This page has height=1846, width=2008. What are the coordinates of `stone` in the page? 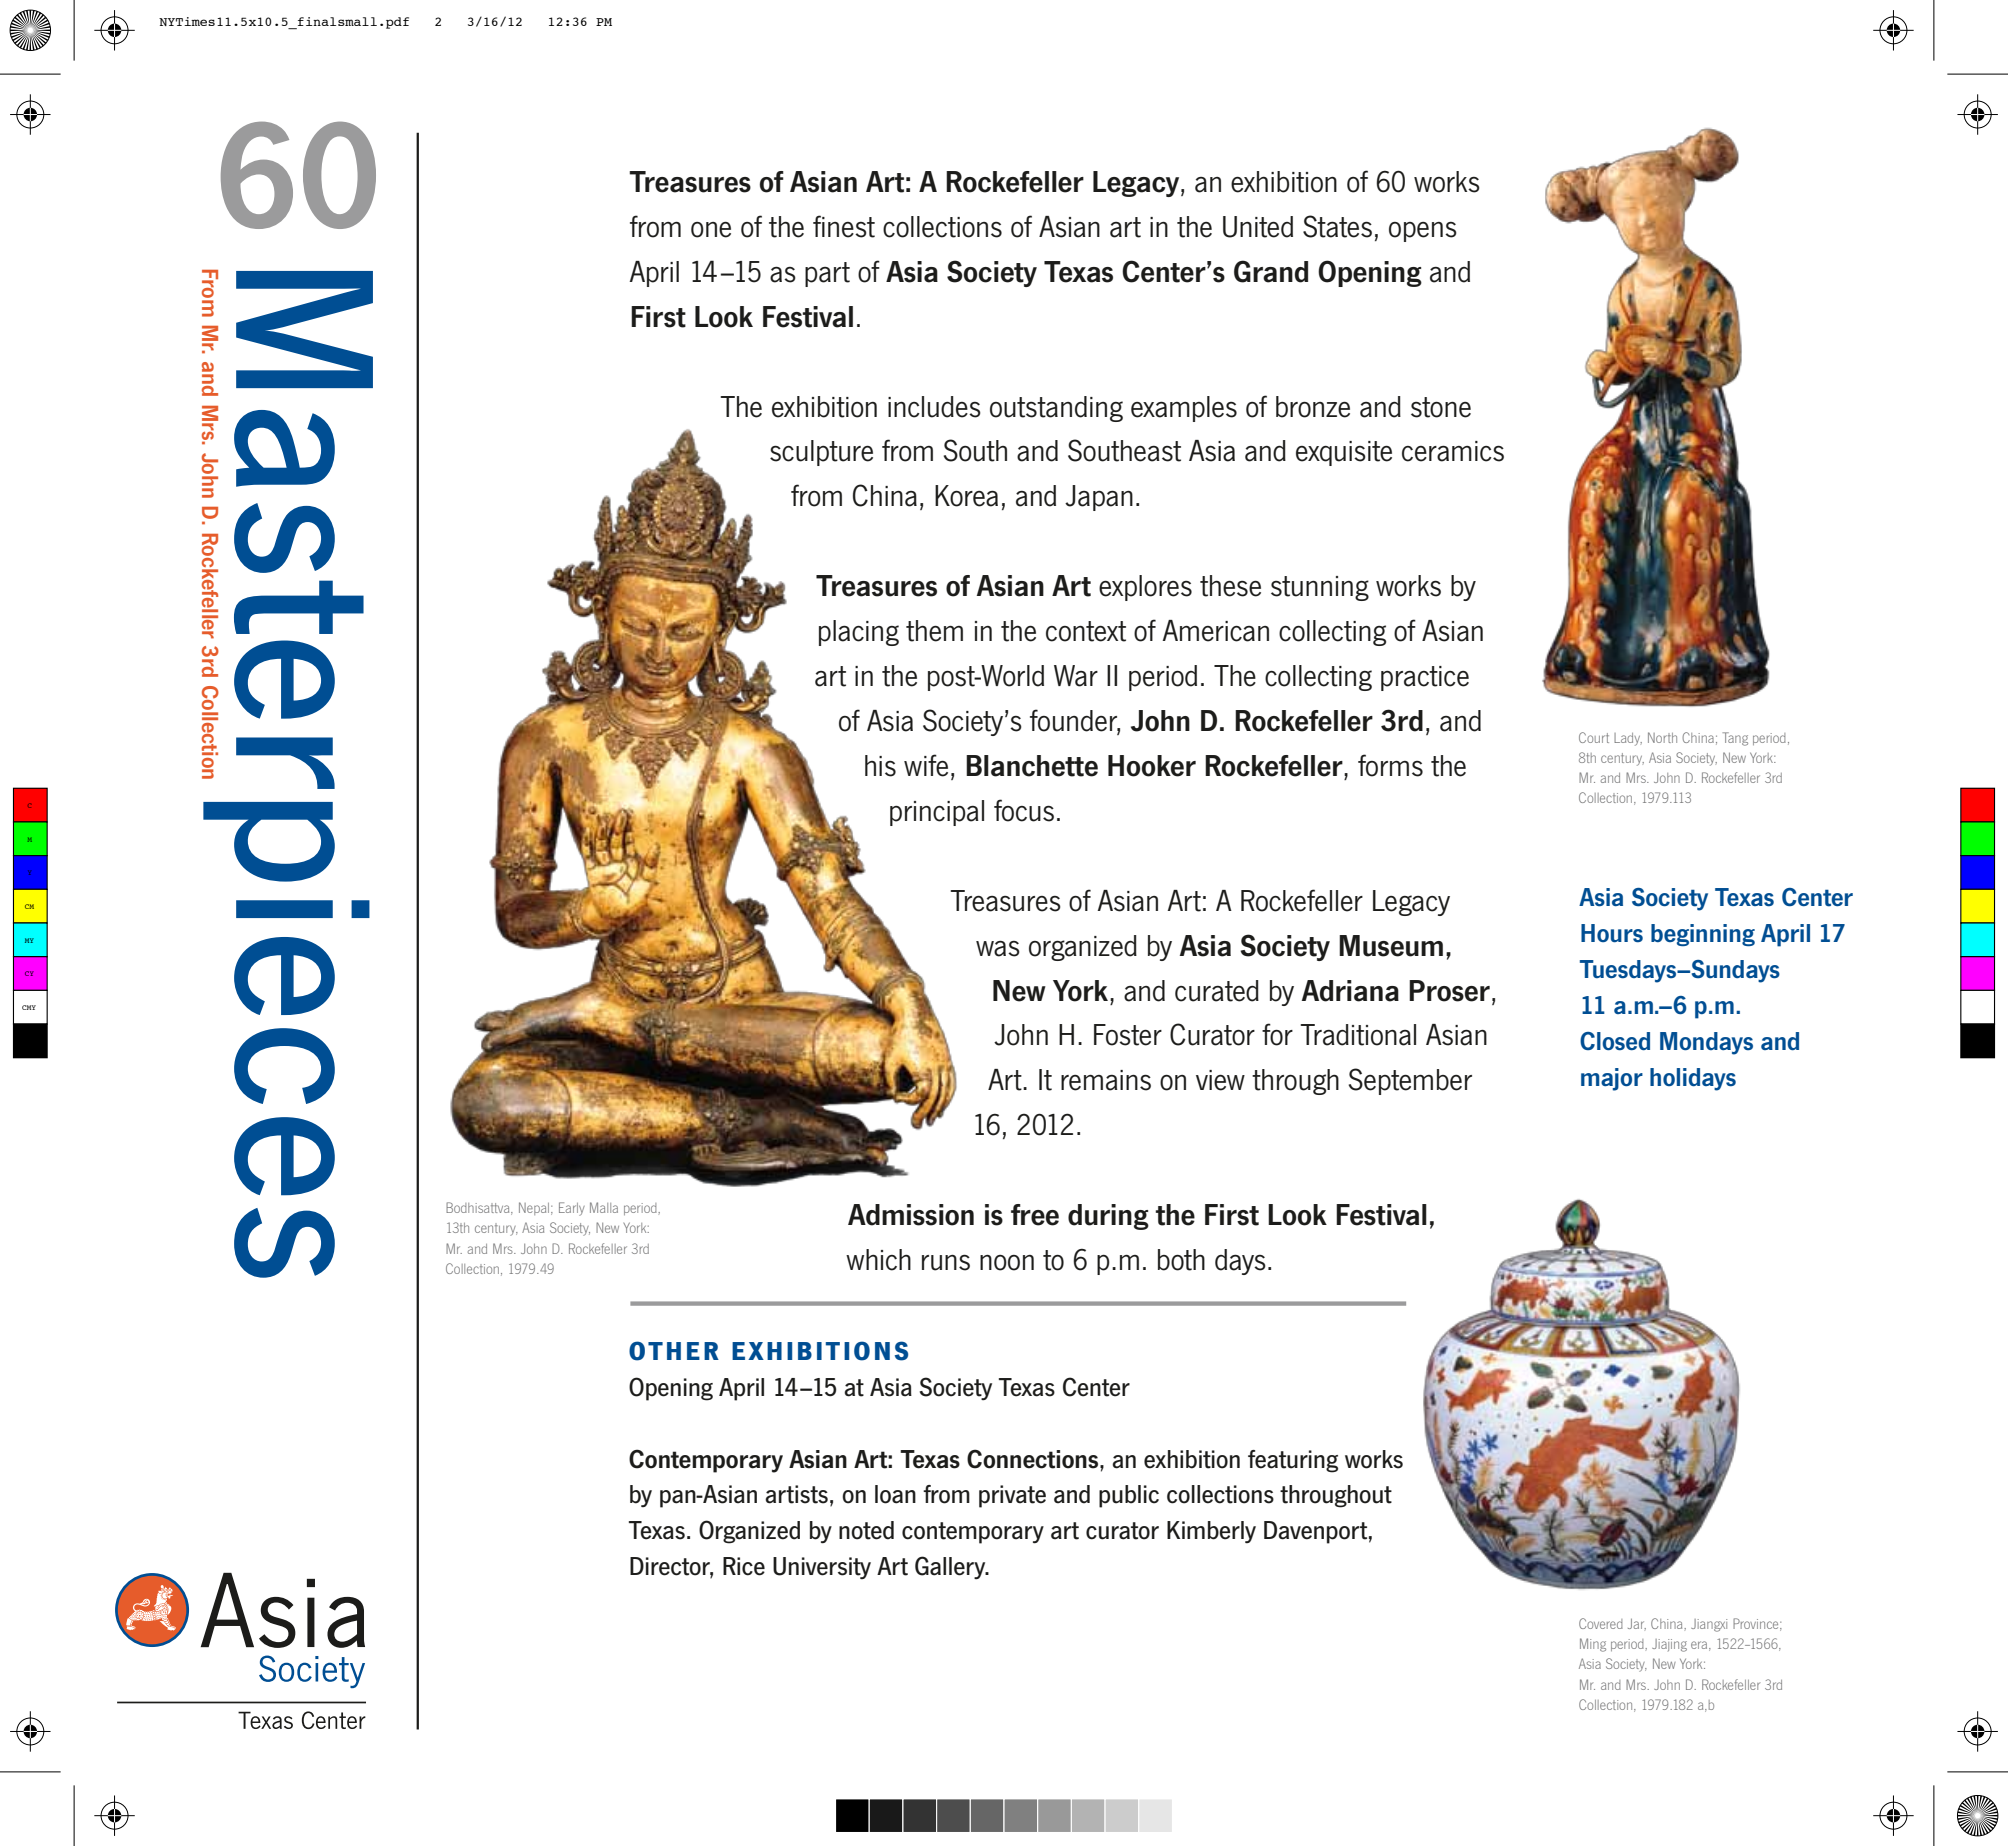 It's located at (1441, 407).
